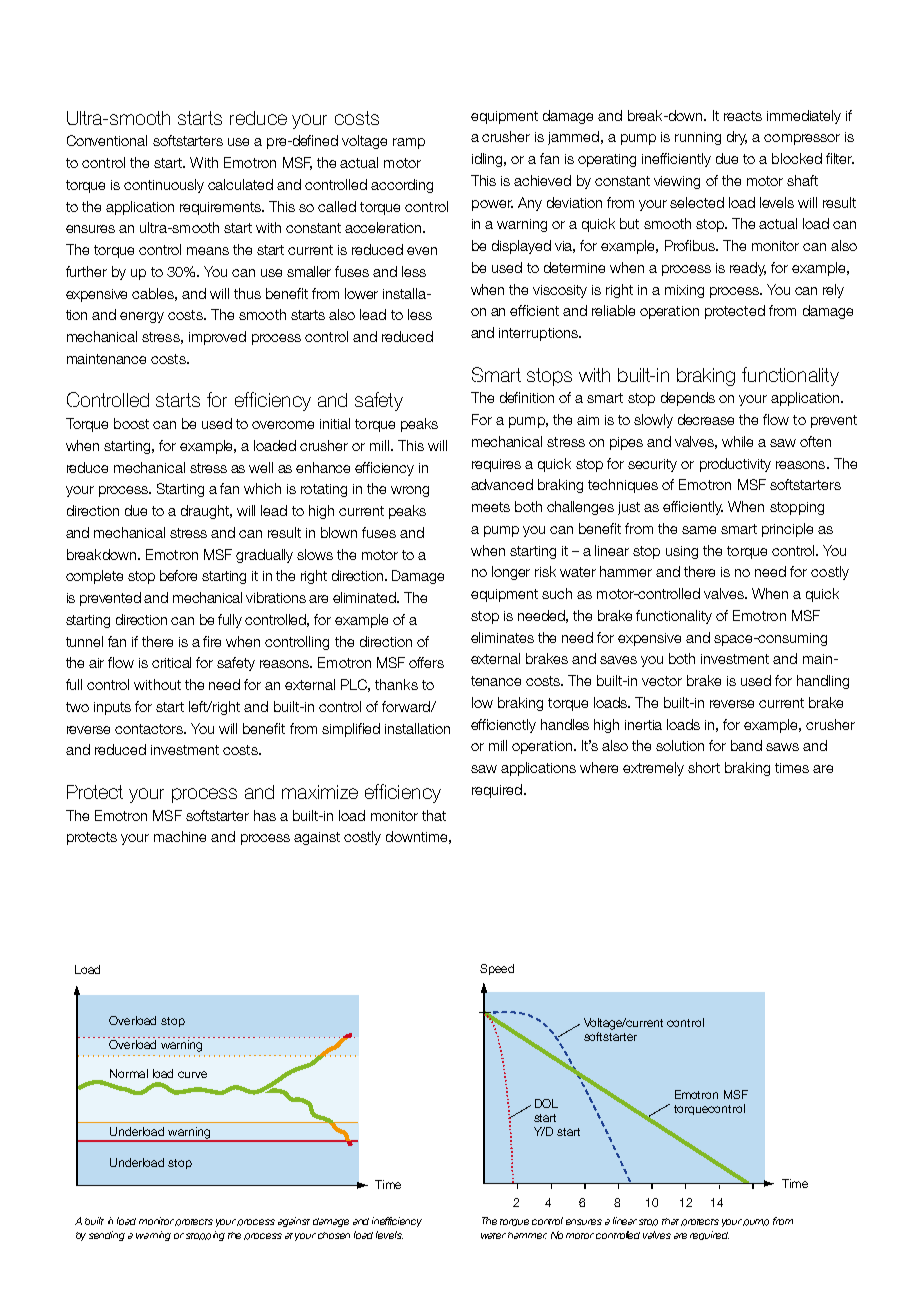 The height and width of the screenshot is (1308, 924). What do you see at coordinates (107, 1236) in the screenshot?
I see `sending` at bounding box center [107, 1236].
